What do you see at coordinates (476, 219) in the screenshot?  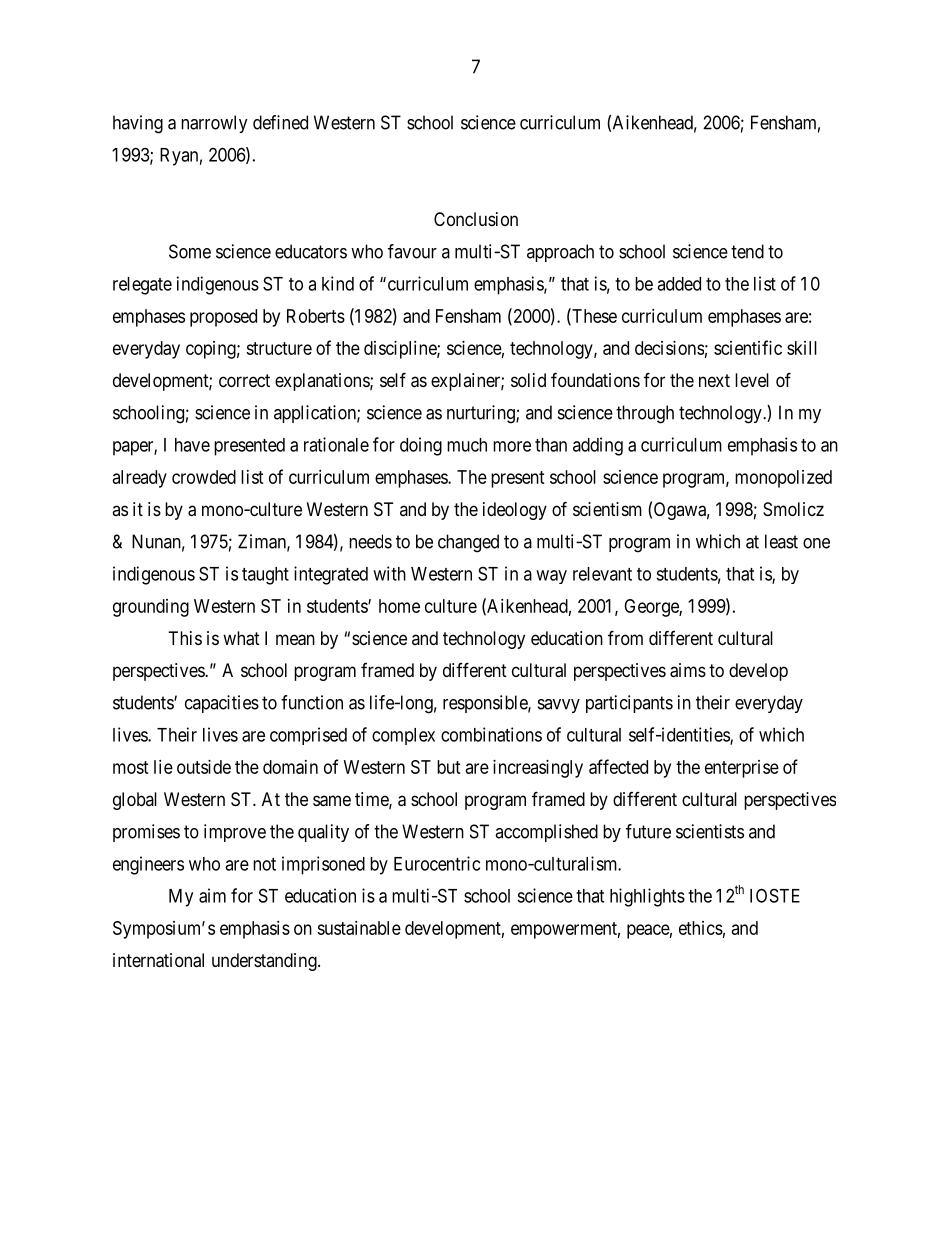 I see `Conclusion` at bounding box center [476, 219].
